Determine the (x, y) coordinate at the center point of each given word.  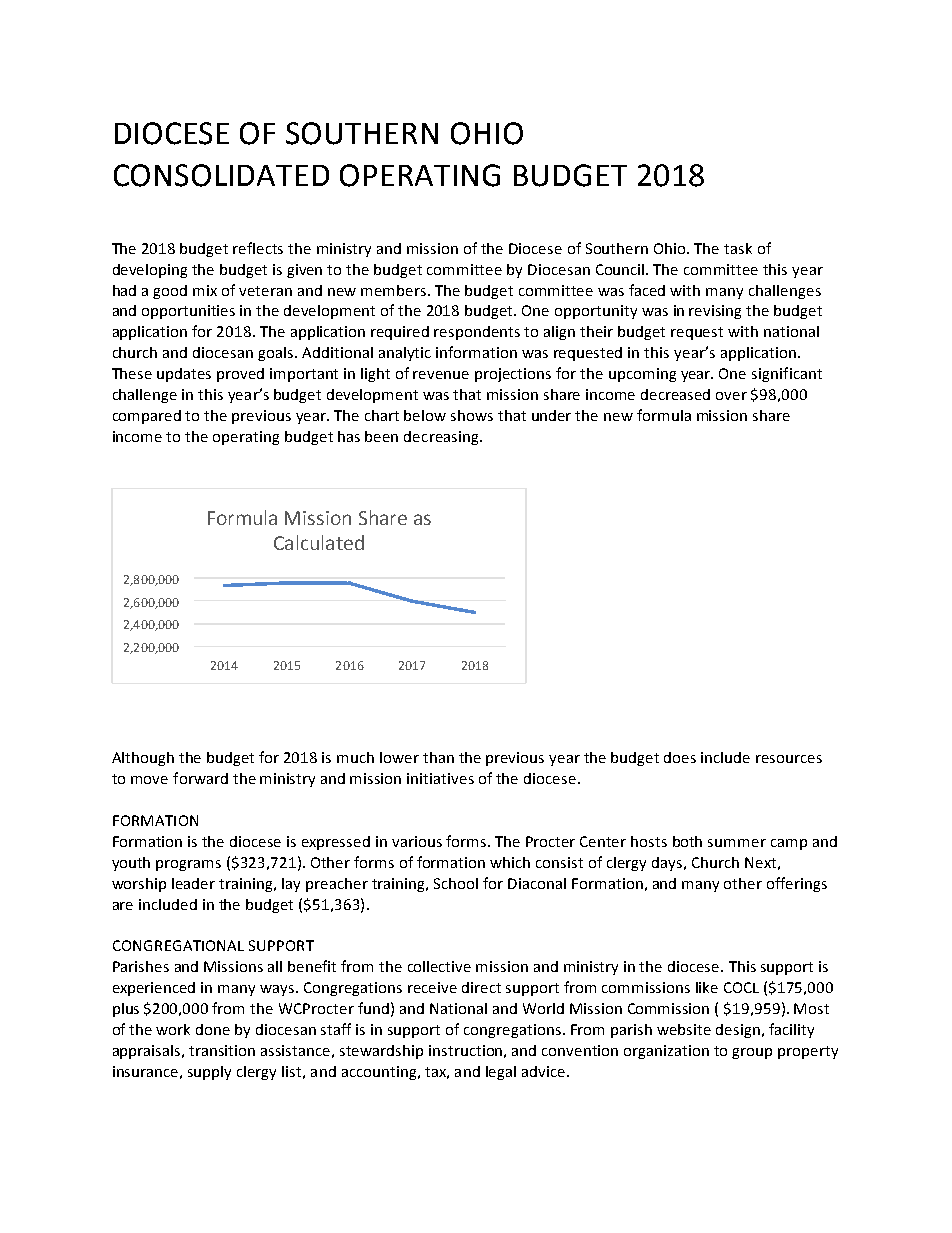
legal (501, 1073)
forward (200, 778)
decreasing (442, 438)
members (395, 290)
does (680, 757)
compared (147, 417)
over (731, 396)
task (738, 248)
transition (222, 1050)
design (738, 1031)
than (438, 757)
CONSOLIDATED (221, 175)
